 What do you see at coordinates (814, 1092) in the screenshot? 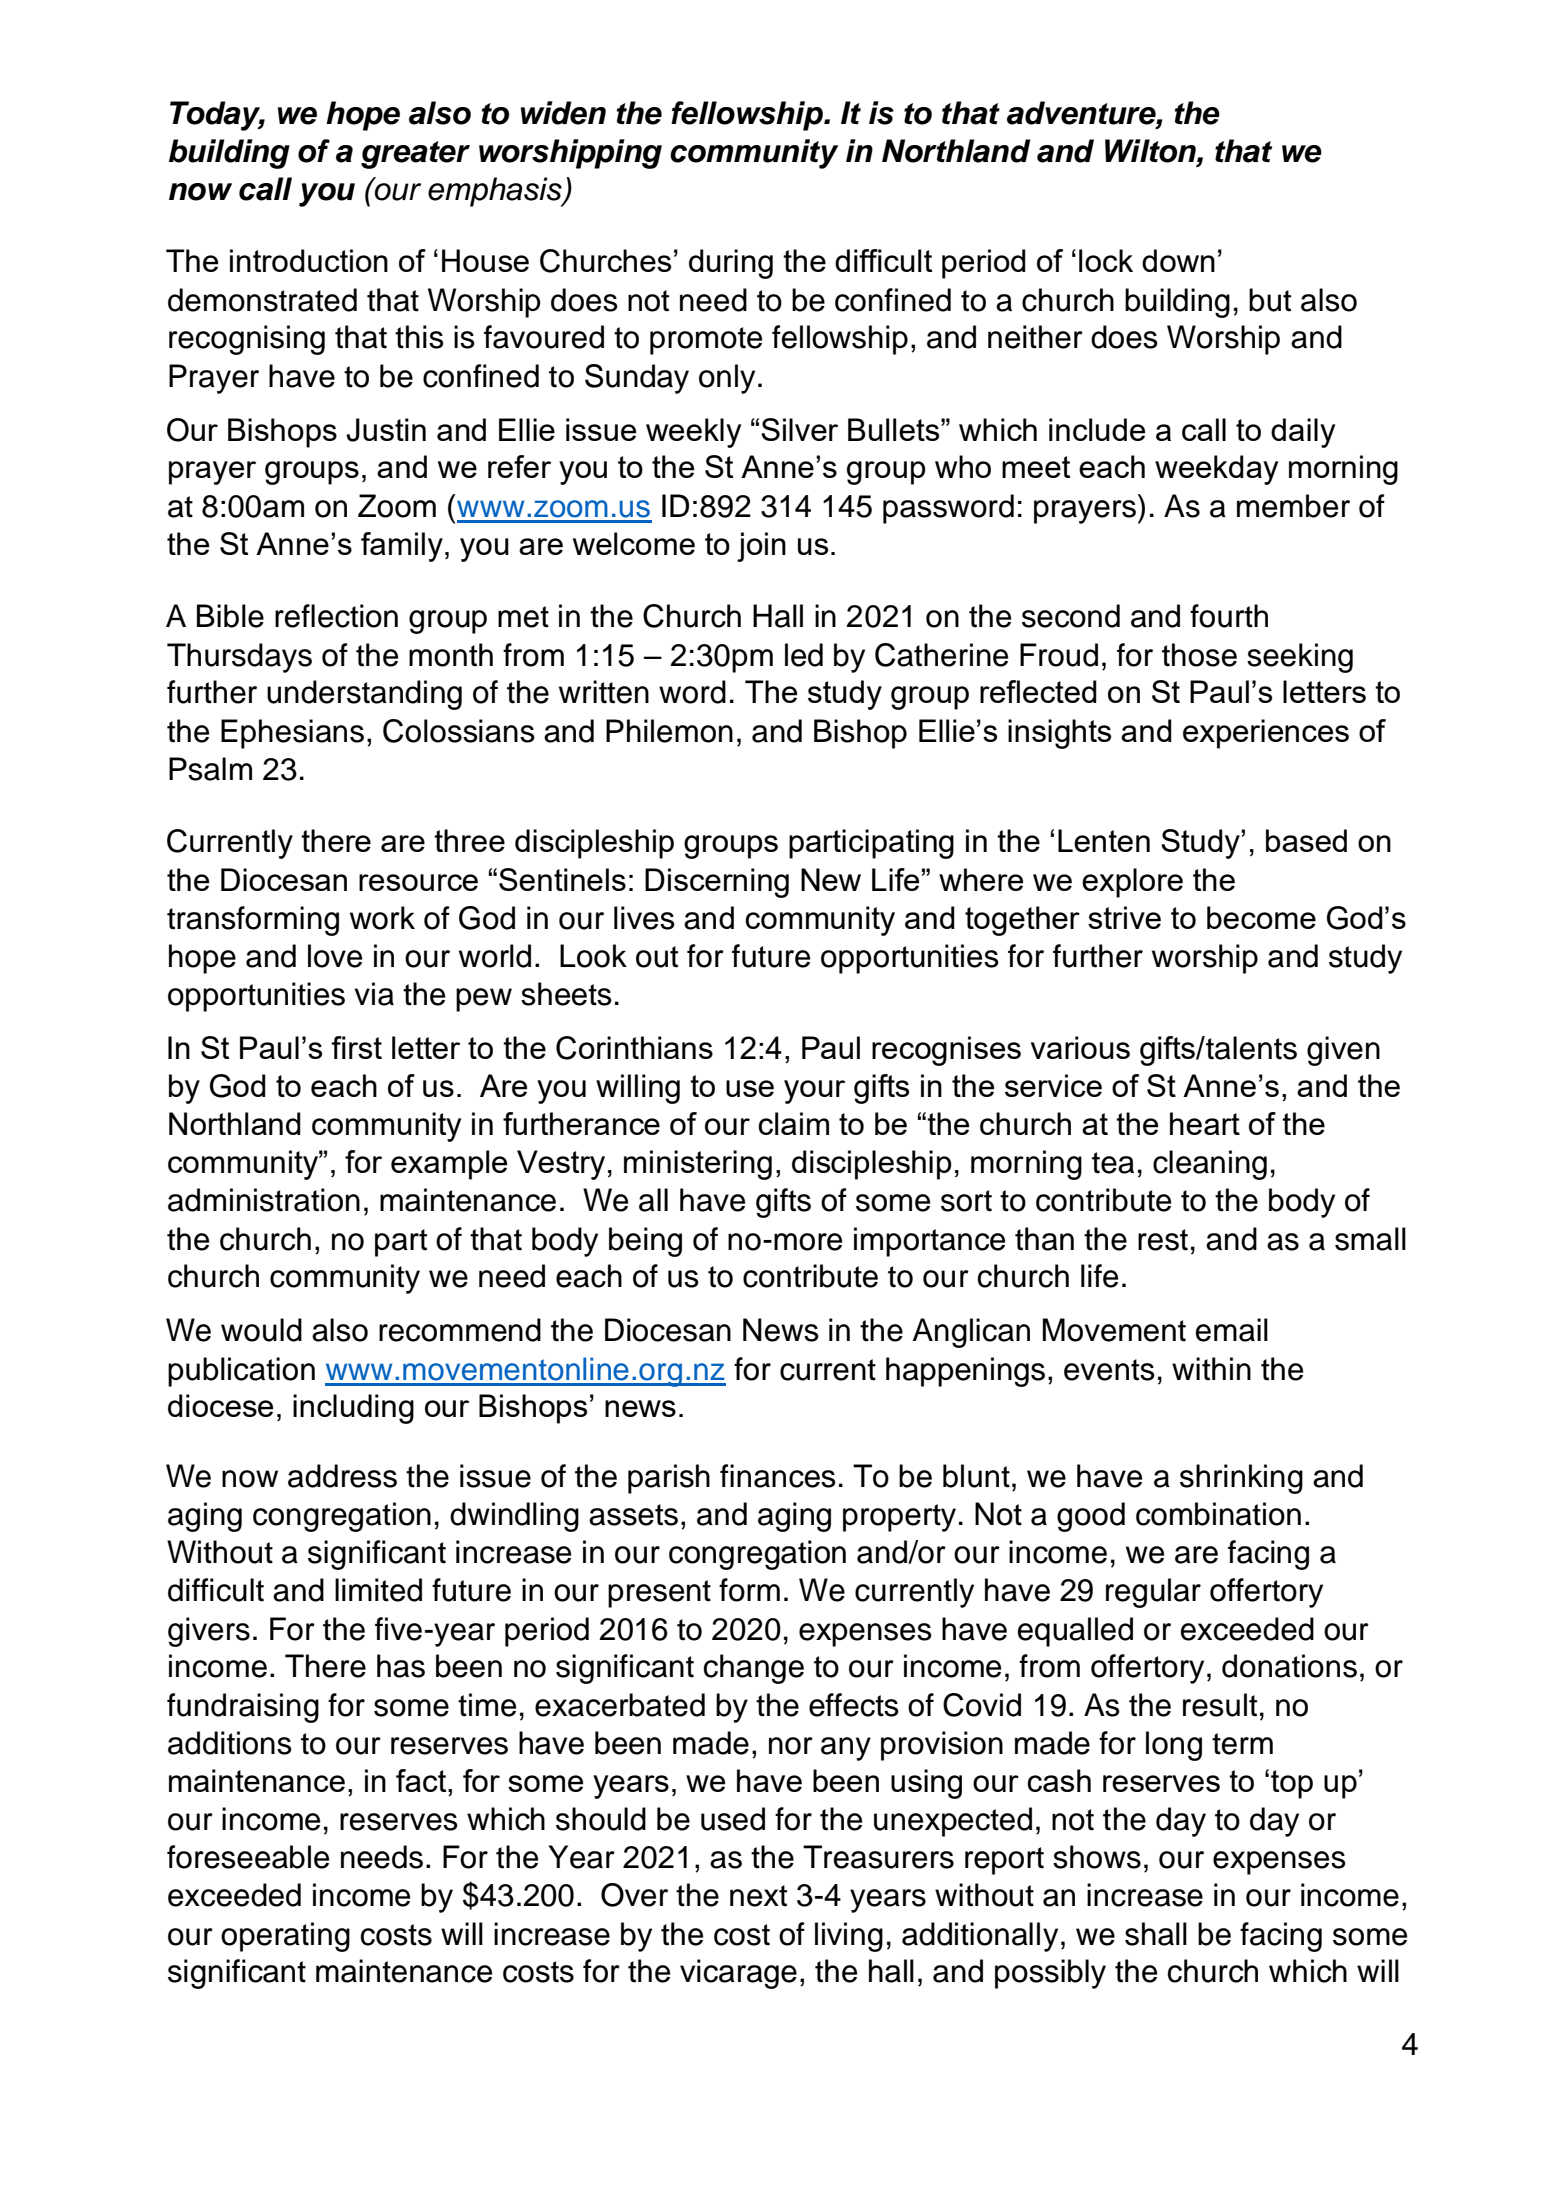
I see `your` at bounding box center [814, 1092].
